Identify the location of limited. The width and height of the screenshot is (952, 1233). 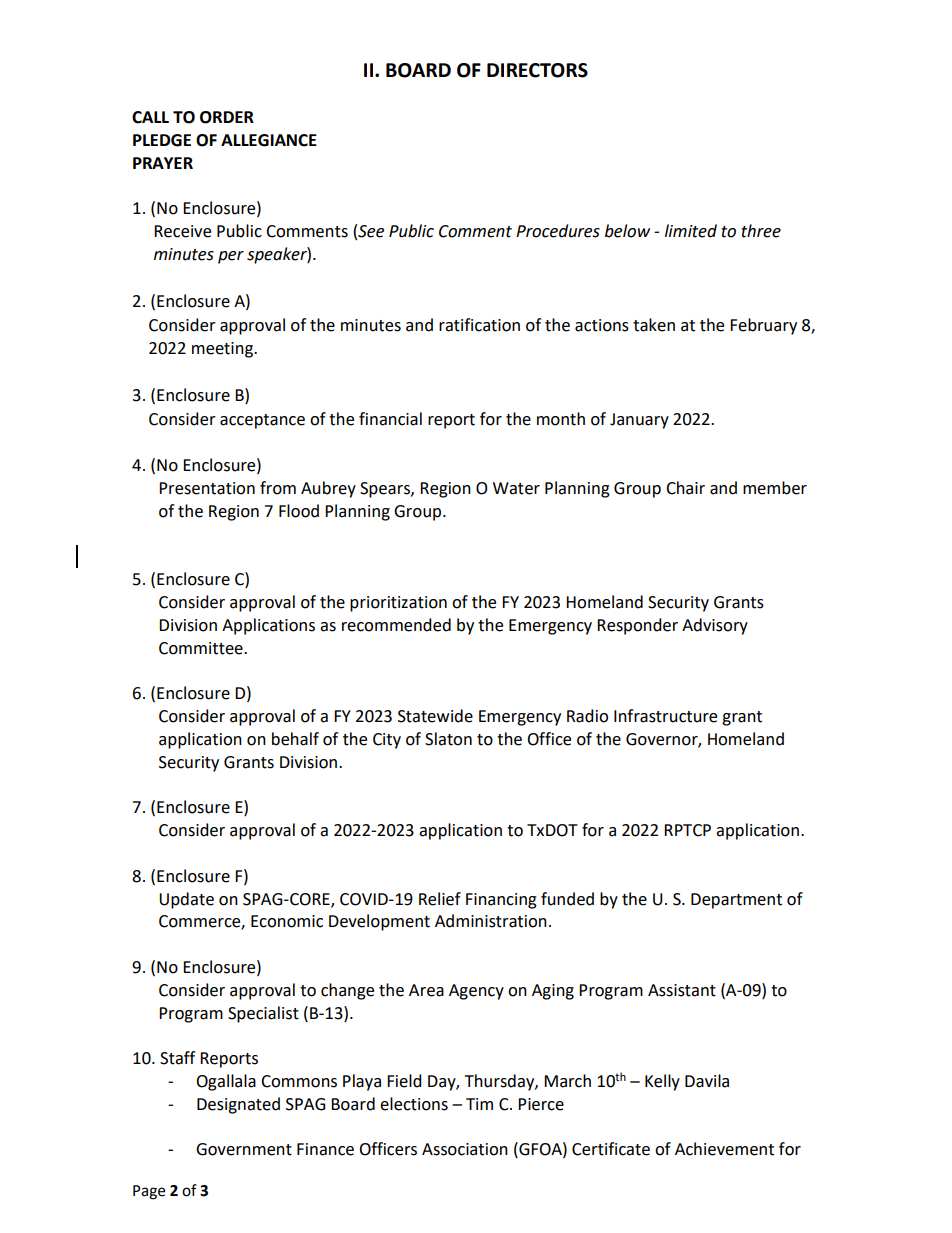
(691, 231).
